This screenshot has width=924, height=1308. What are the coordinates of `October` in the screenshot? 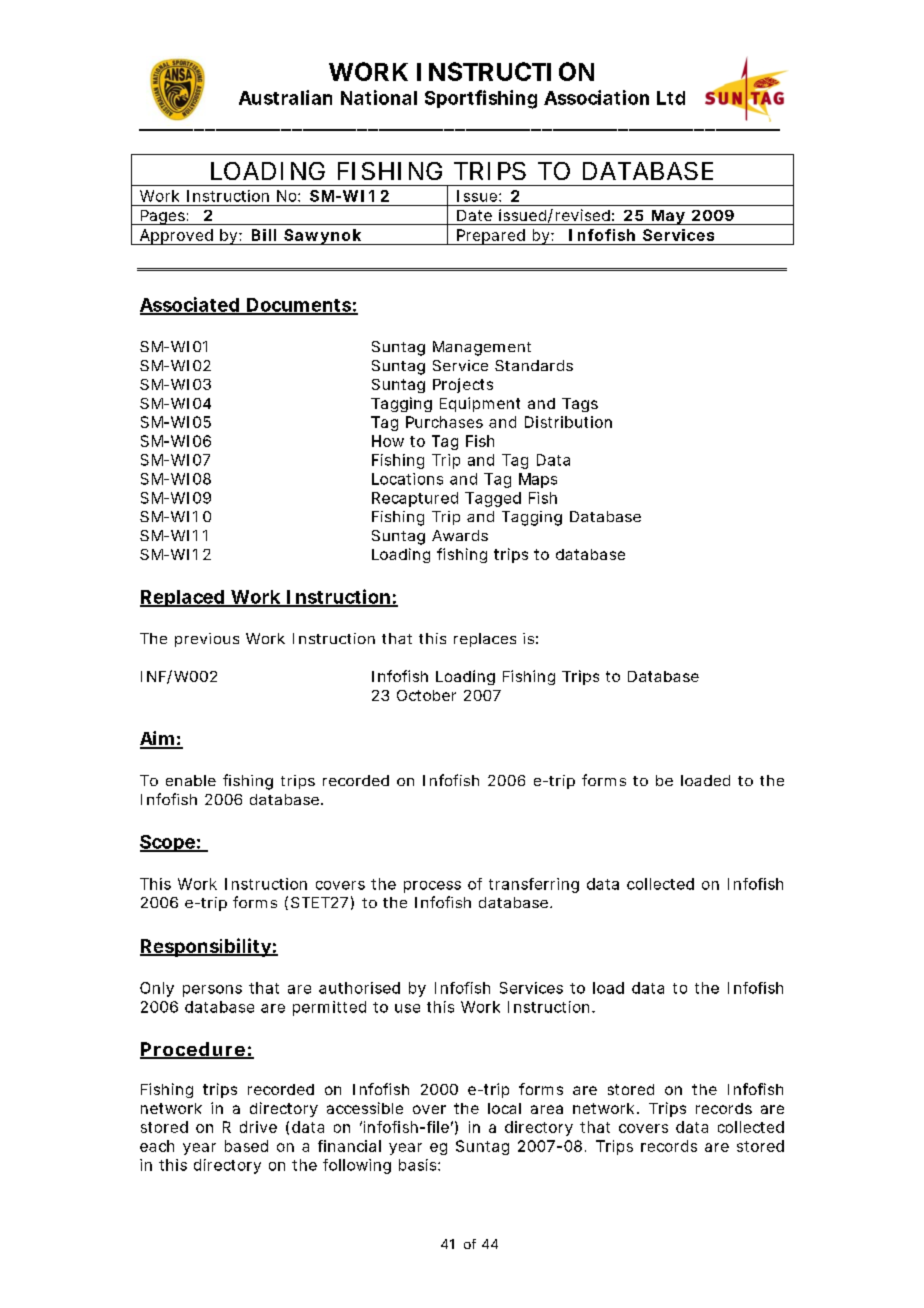 It's located at (426, 695).
